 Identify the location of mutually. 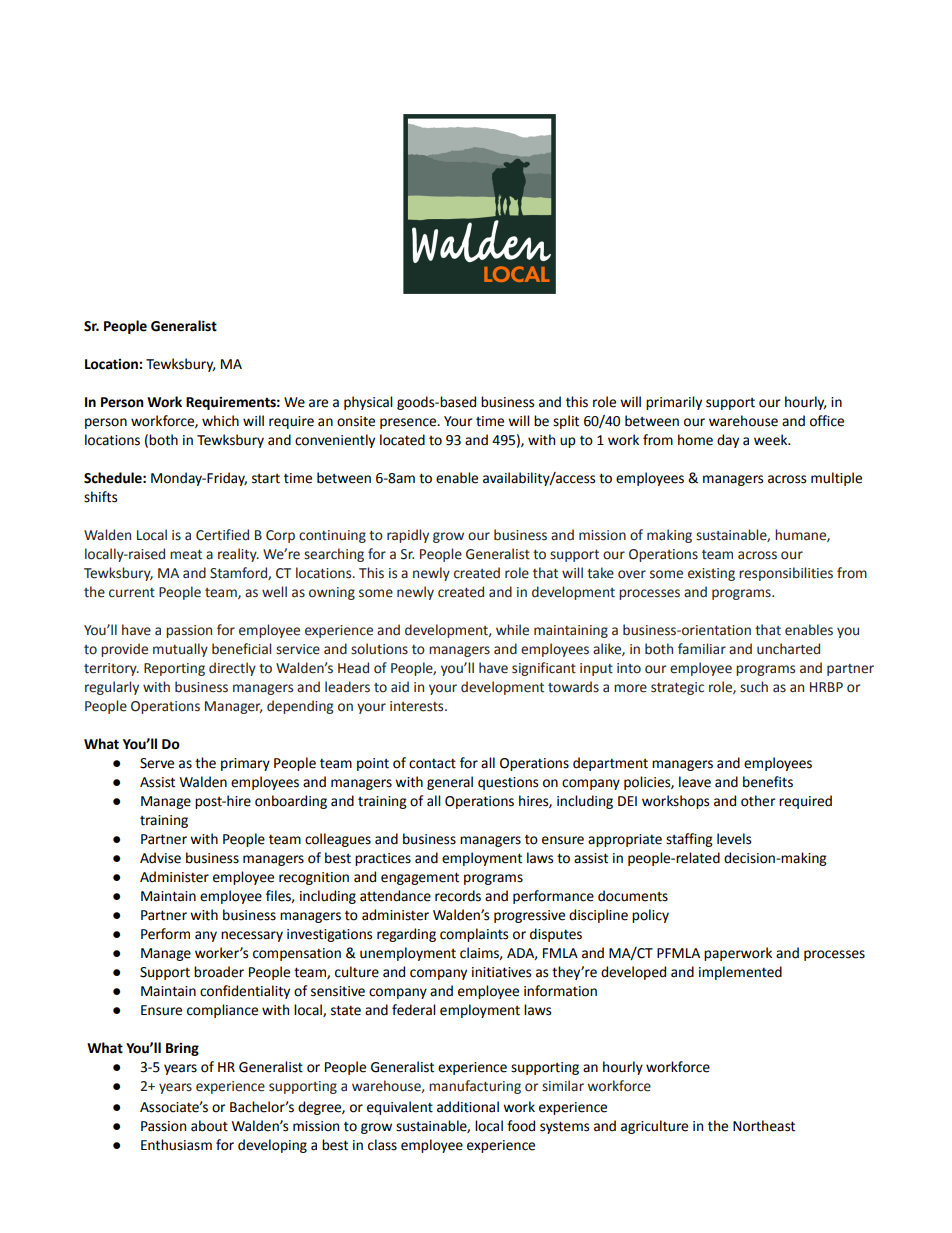
(180, 650).
